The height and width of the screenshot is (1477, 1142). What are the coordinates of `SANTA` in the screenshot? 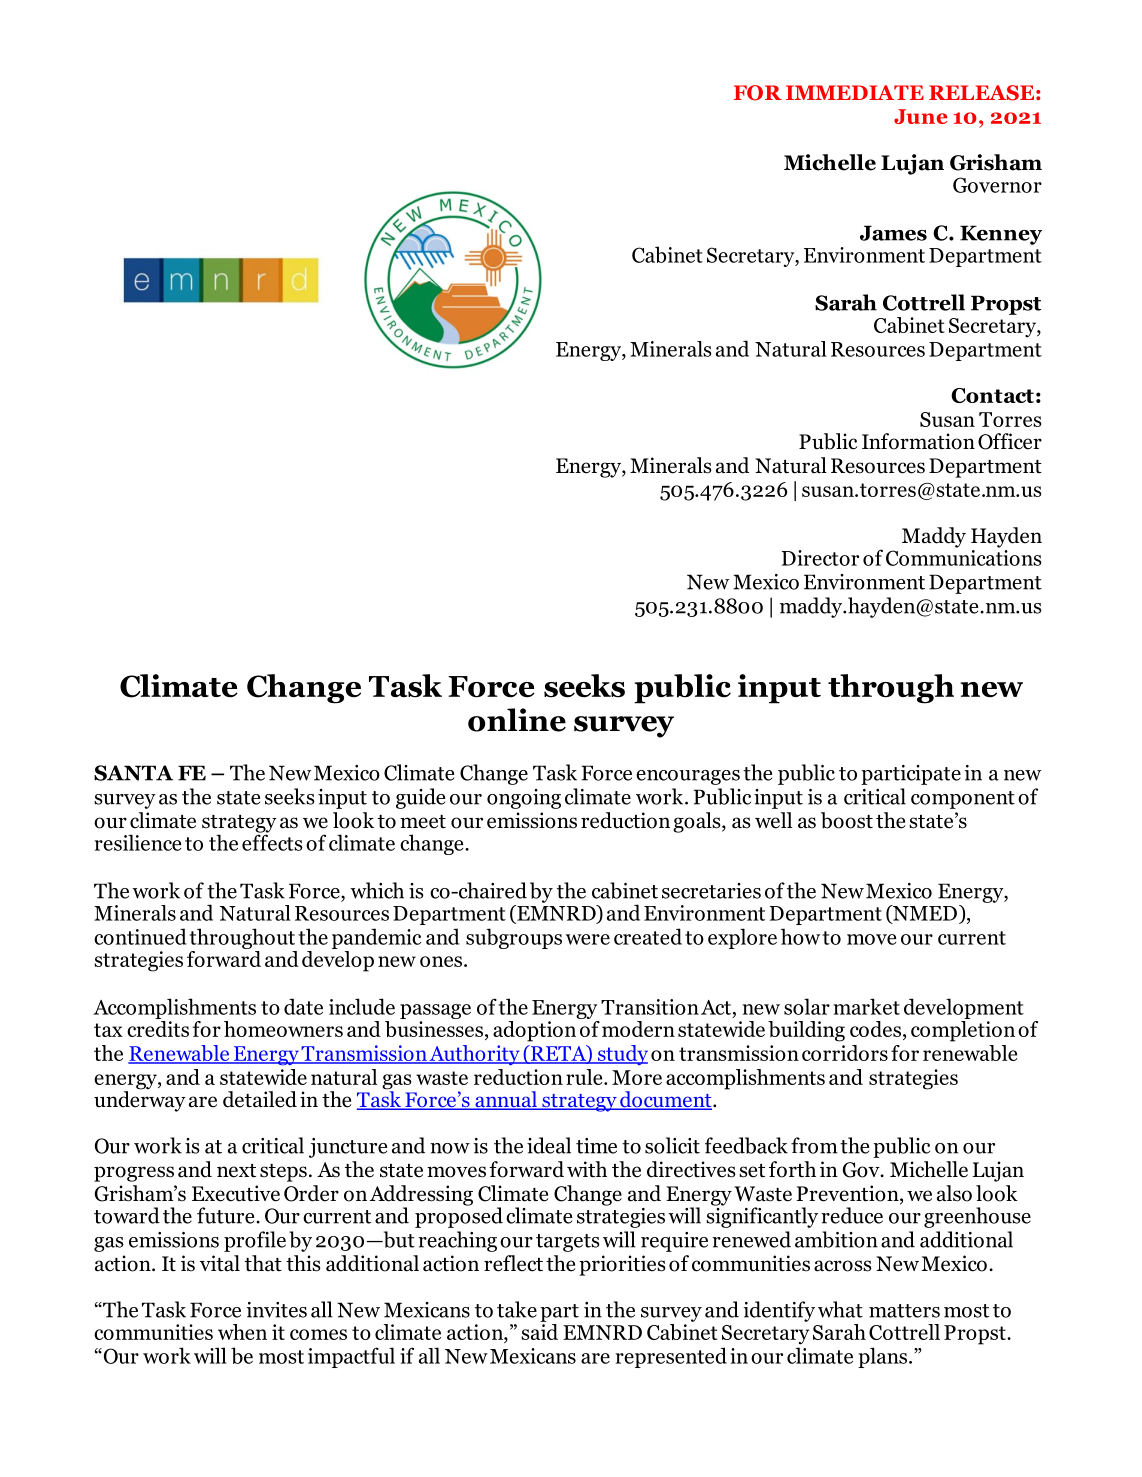 It's located at (133, 773).
